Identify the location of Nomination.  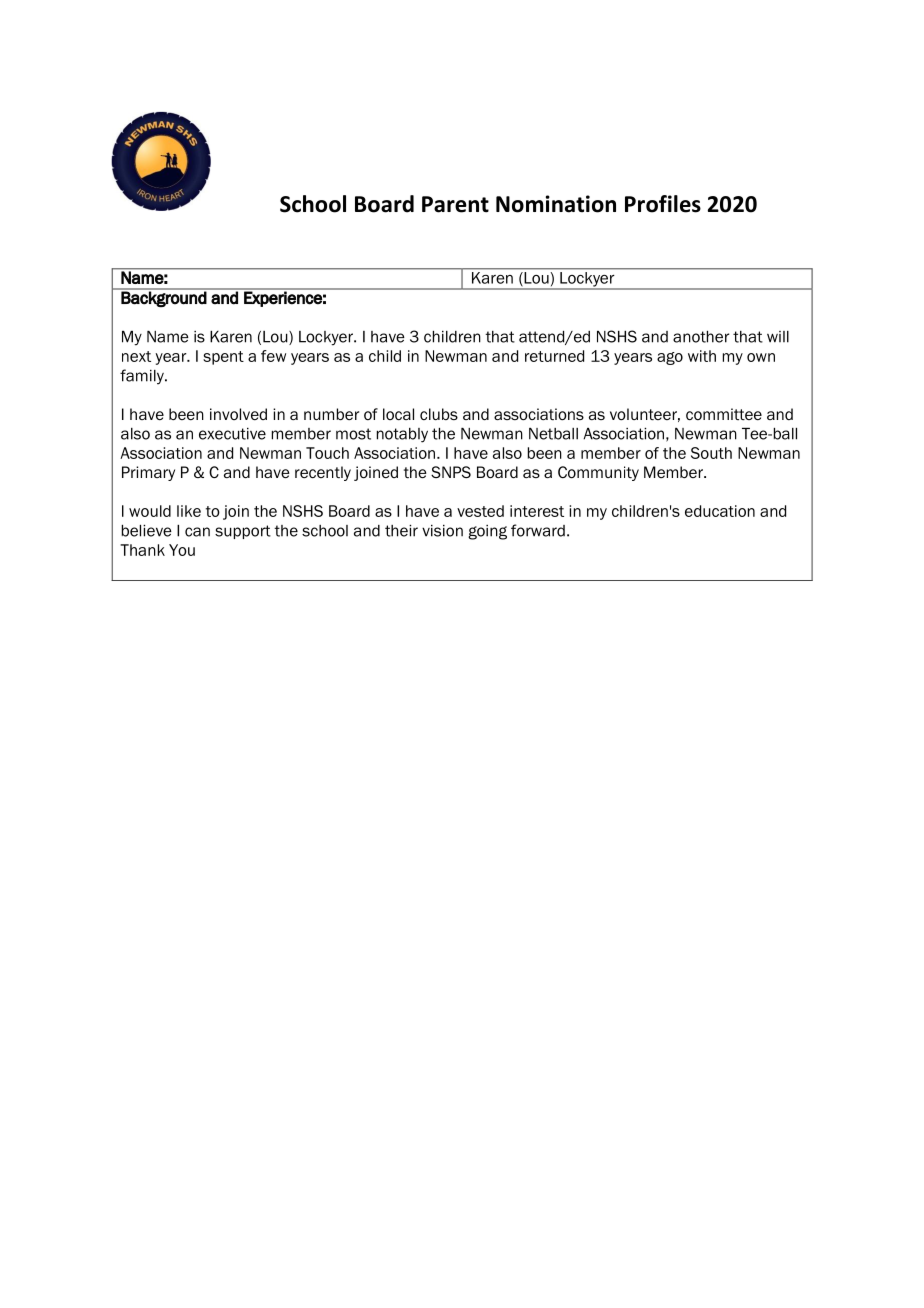
(556, 204).
